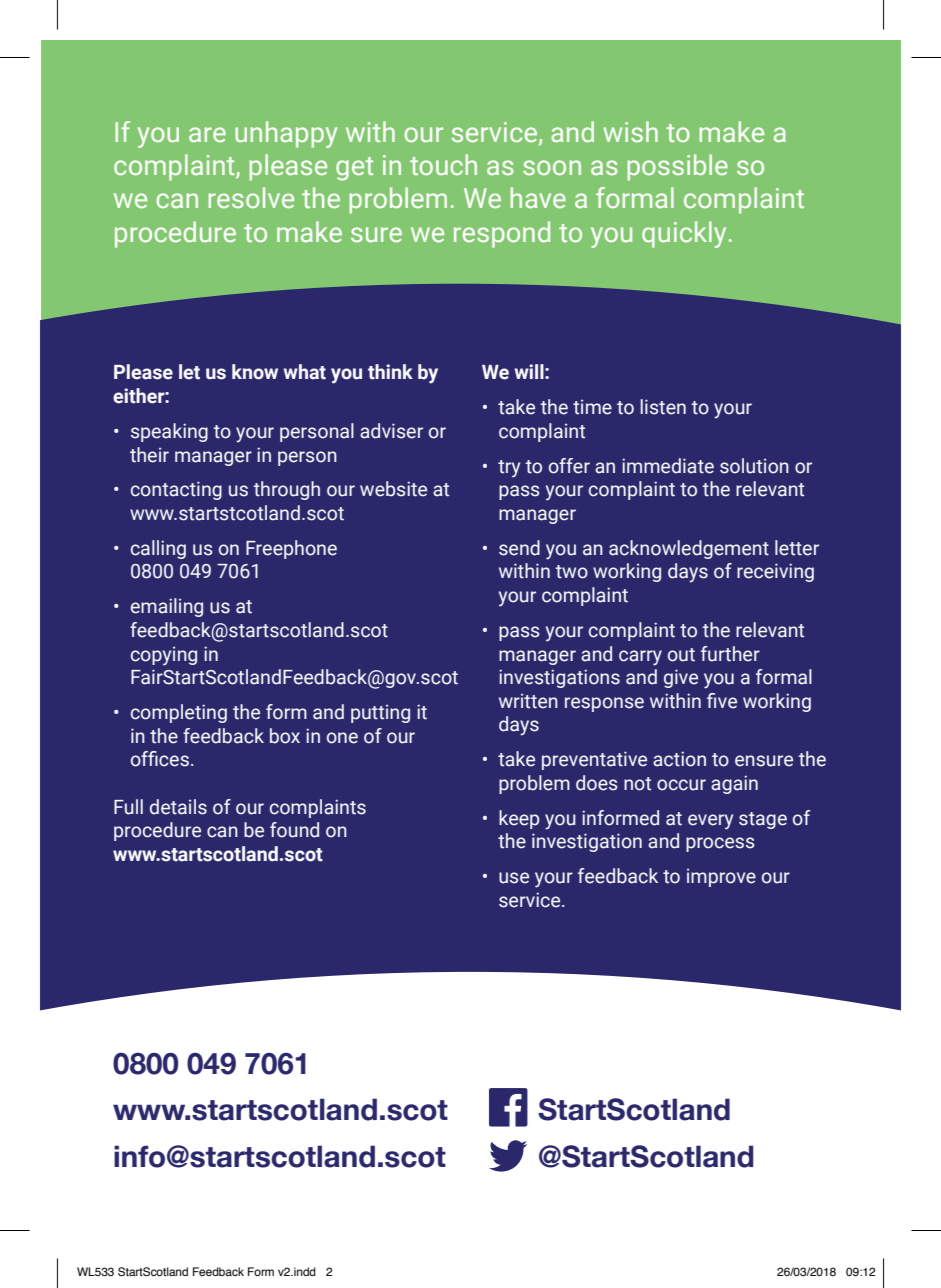 This page has width=941, height=1288. What do you see at coordinates (176, 490) in the page?
I see `contacting` at bounding box center [176, 490].
